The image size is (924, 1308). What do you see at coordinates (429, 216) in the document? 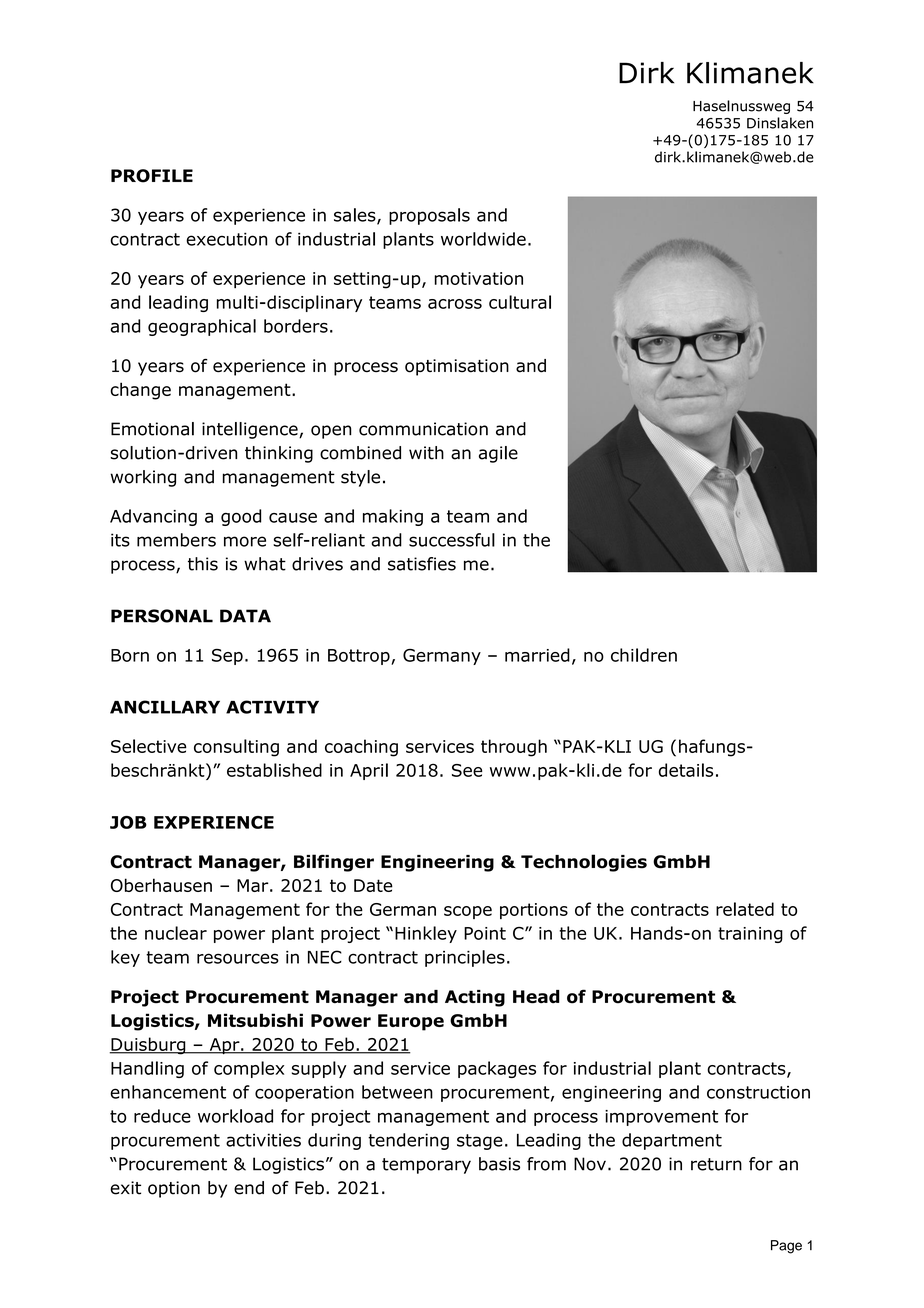
I see `proposals` at bounding box center [429, 216].
